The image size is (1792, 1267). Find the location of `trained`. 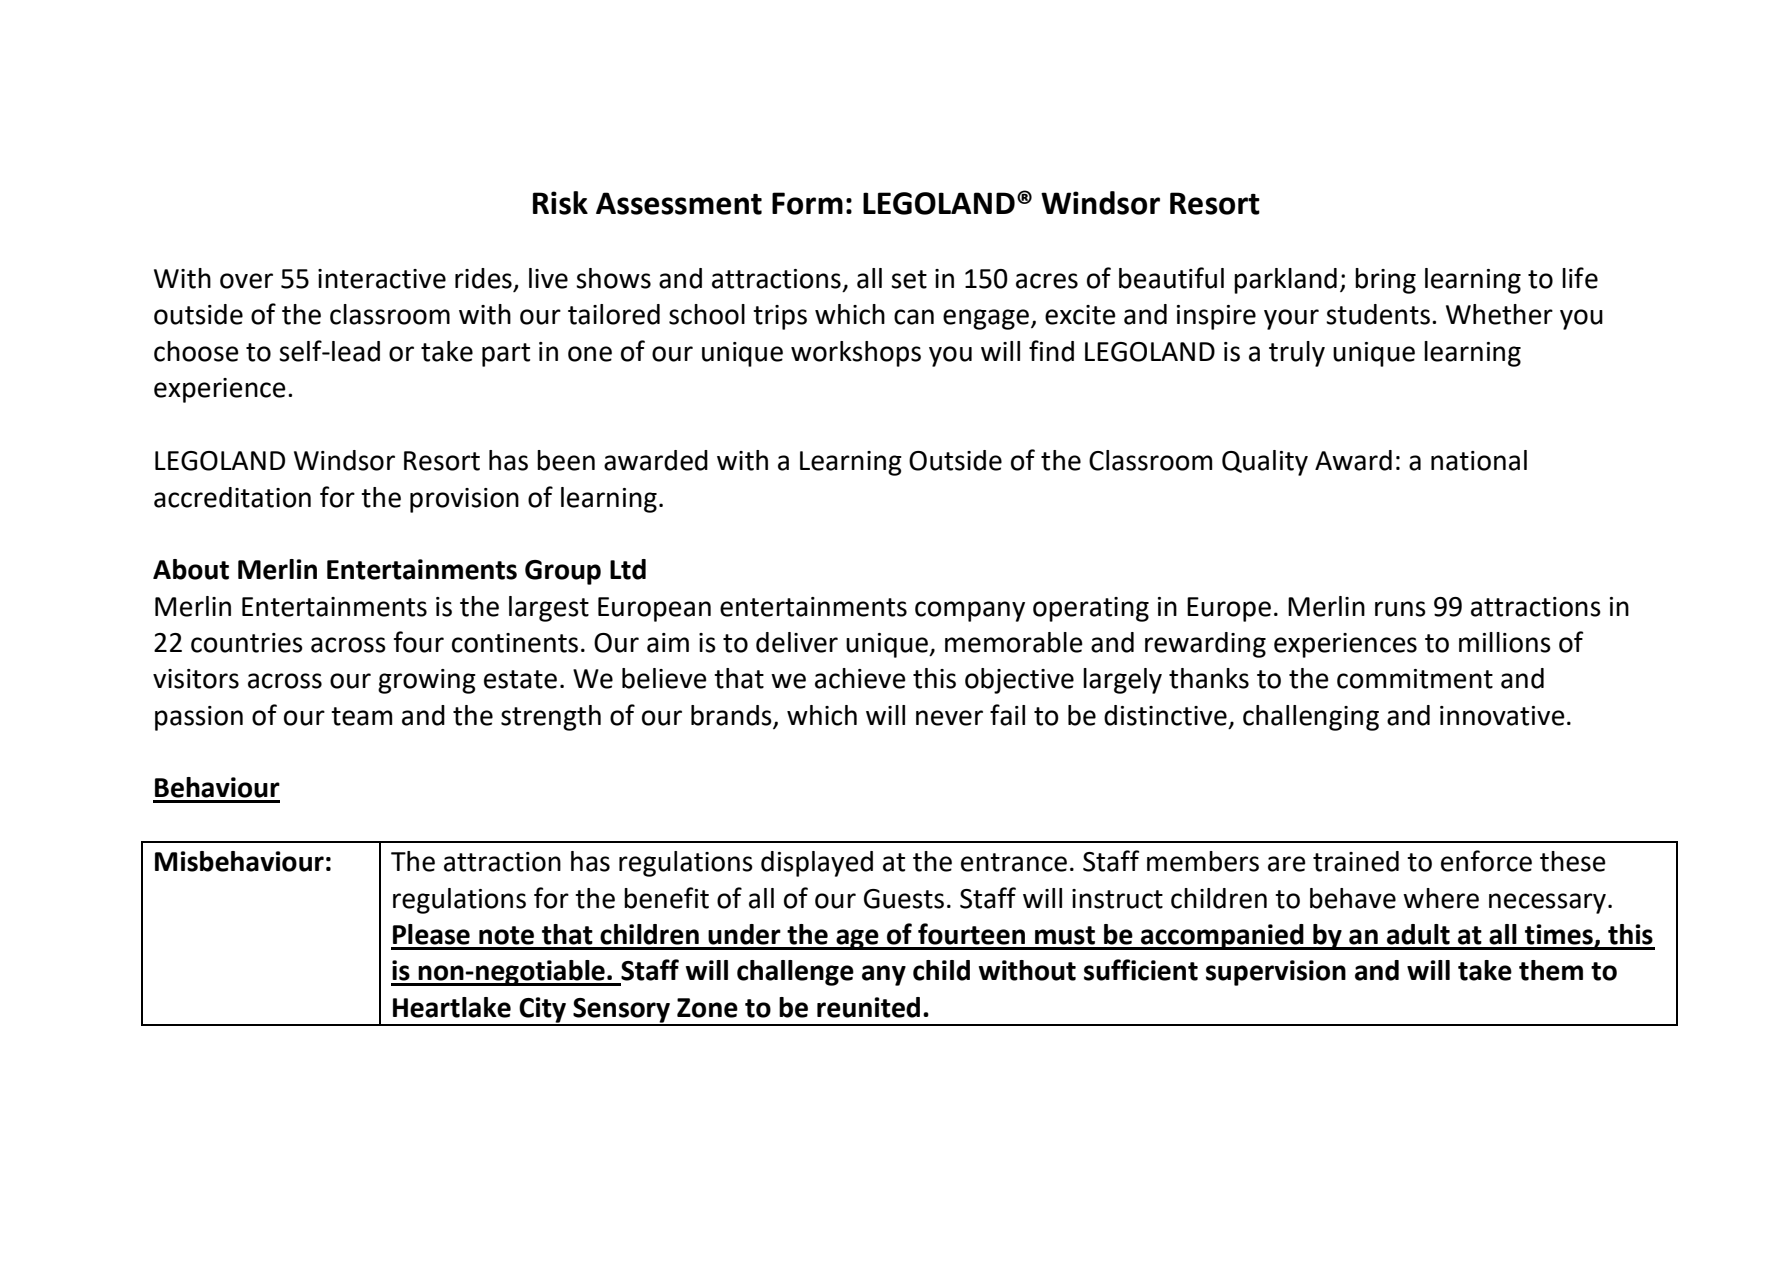

trained is located at coordinates (1356, 861).
